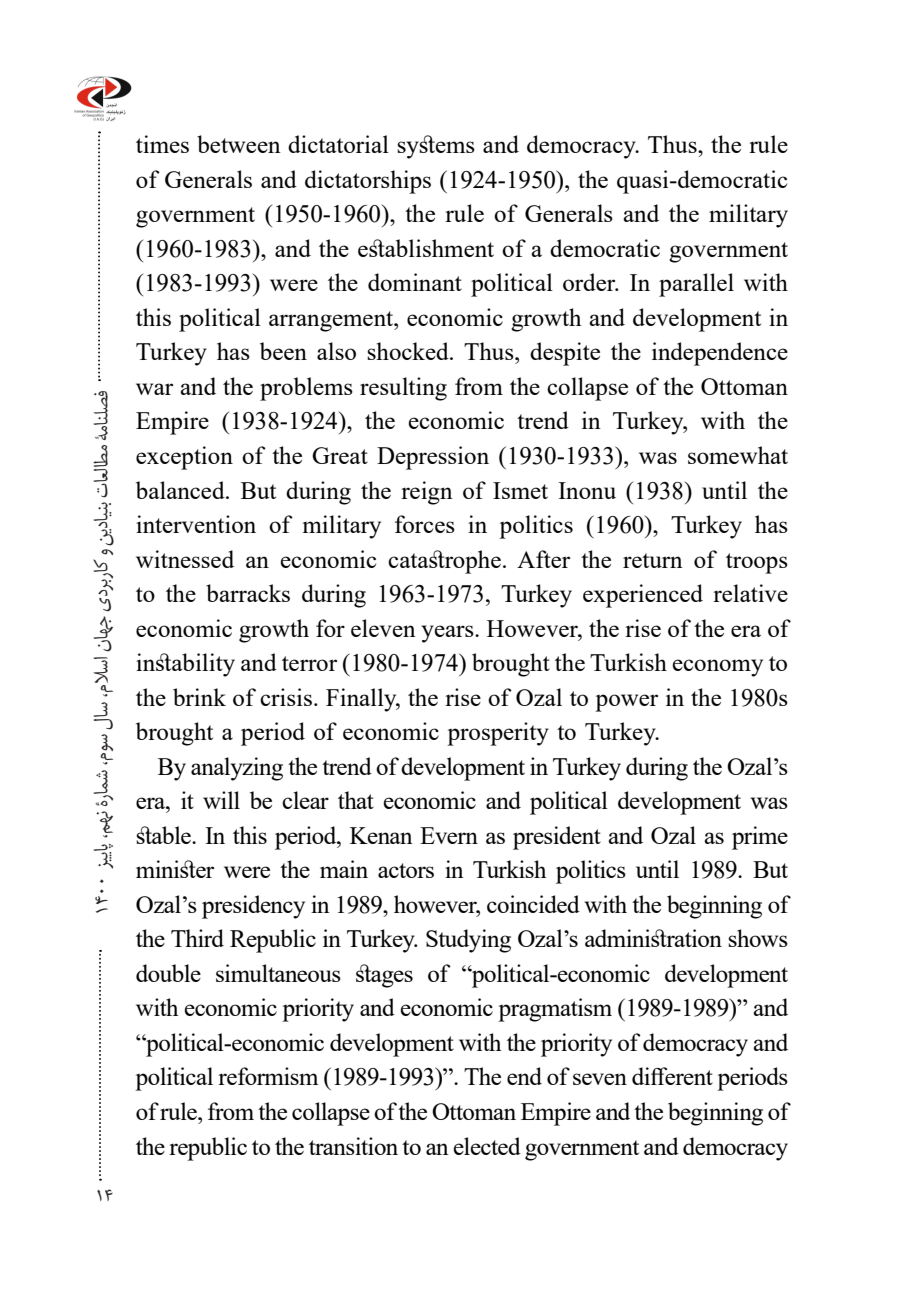 This document has height=1305, width=924. I want to click on years, so click(449, 634).
